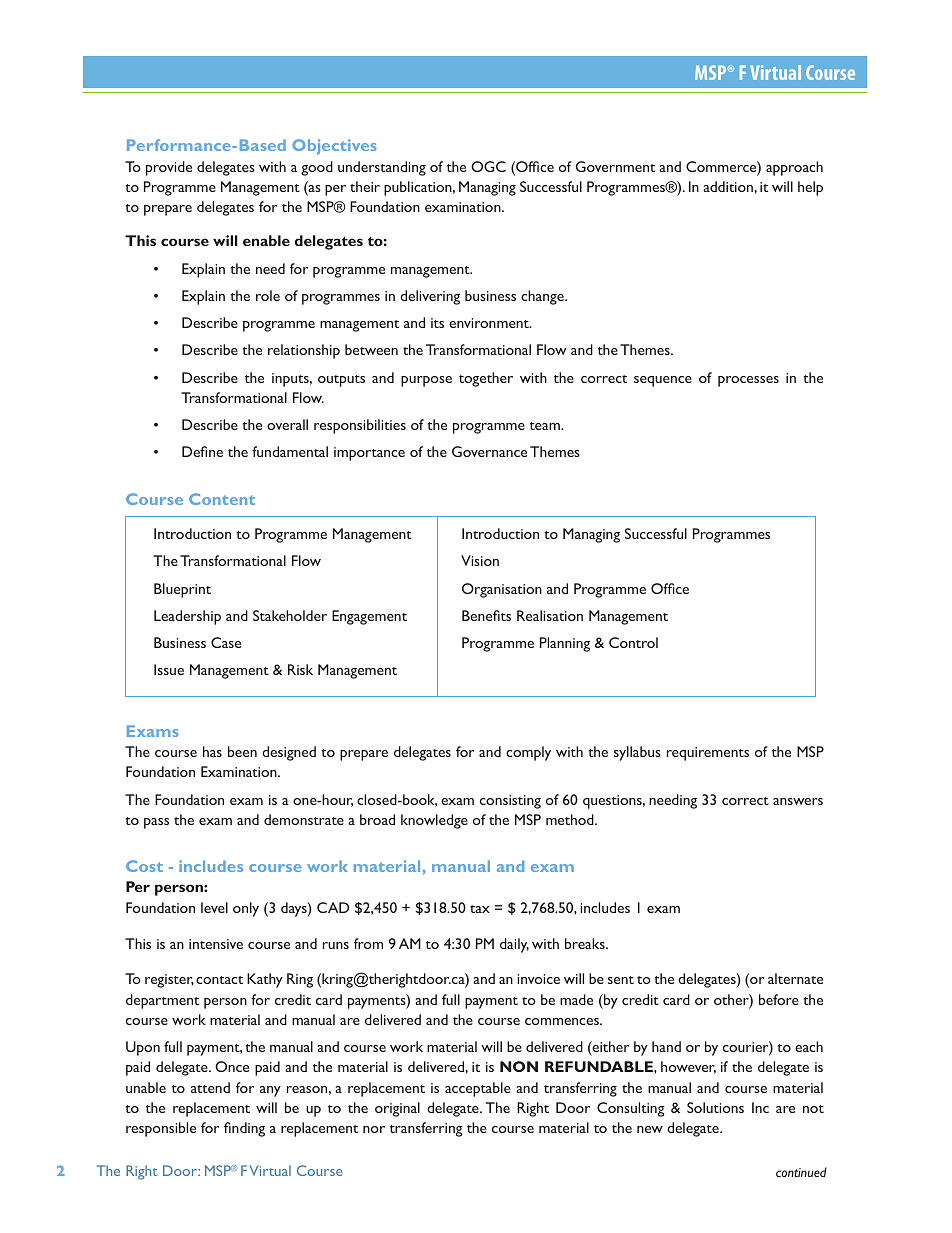 This page has height=1233, width=952. Describe the element at coordinates (798, 801) in the page. I see `answers` at that location.
